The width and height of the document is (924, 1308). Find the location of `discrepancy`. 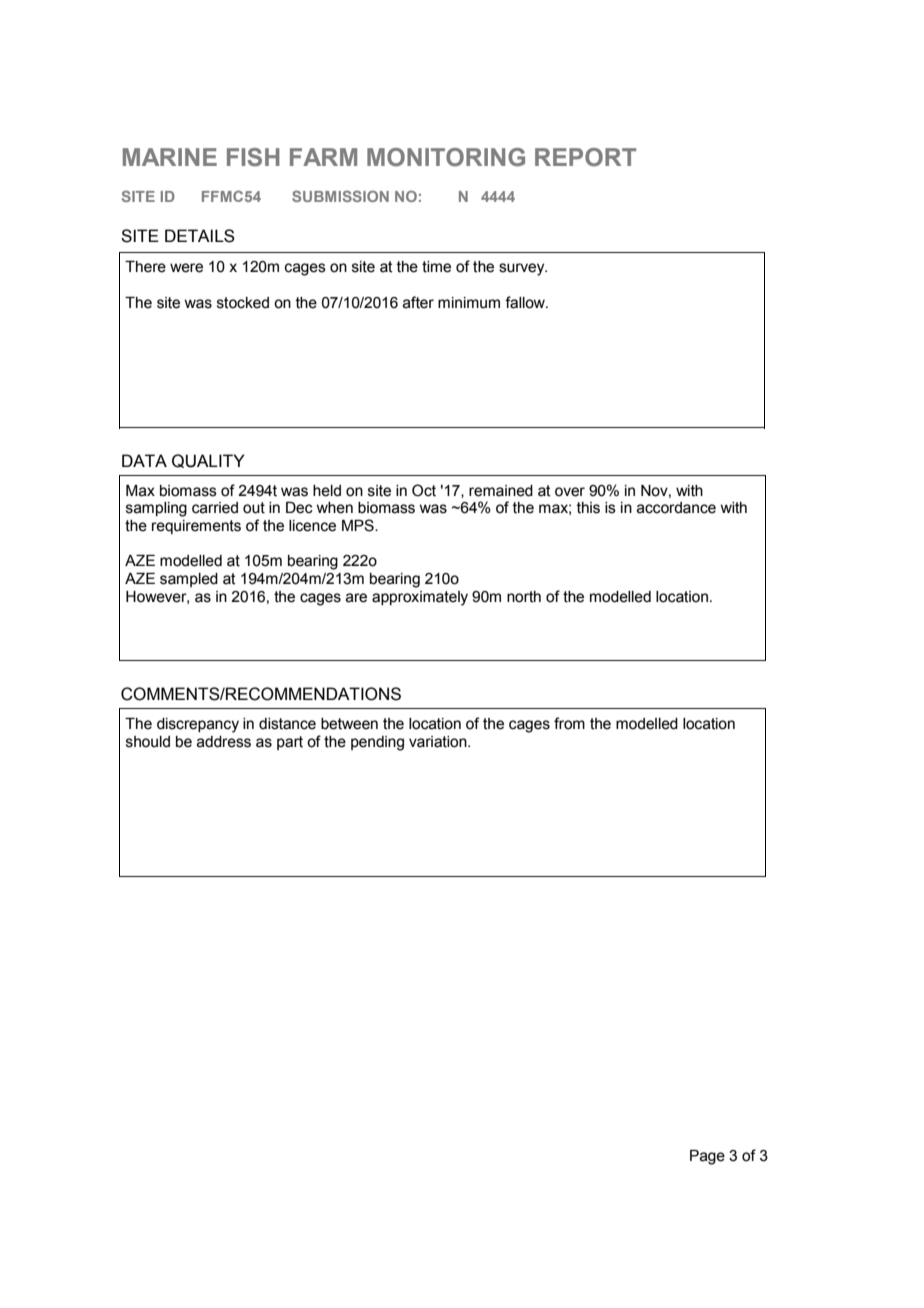

discrepancy is located at coordinates (198, 725).
